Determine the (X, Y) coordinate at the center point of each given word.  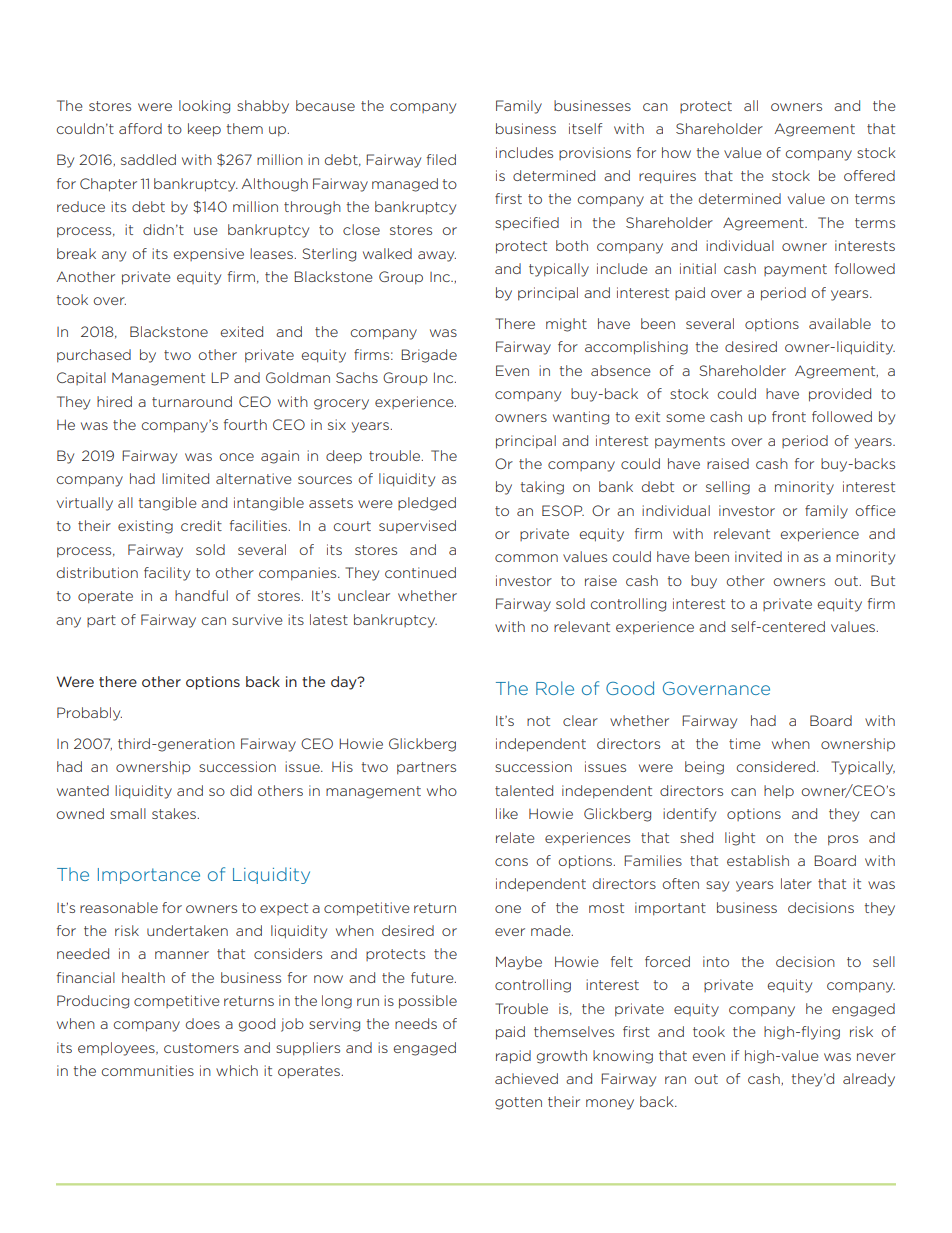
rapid (513, 1057)
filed (441, 159)
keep (204, 130)
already (869, 1080)
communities (147, 1070)
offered (869, 175)
